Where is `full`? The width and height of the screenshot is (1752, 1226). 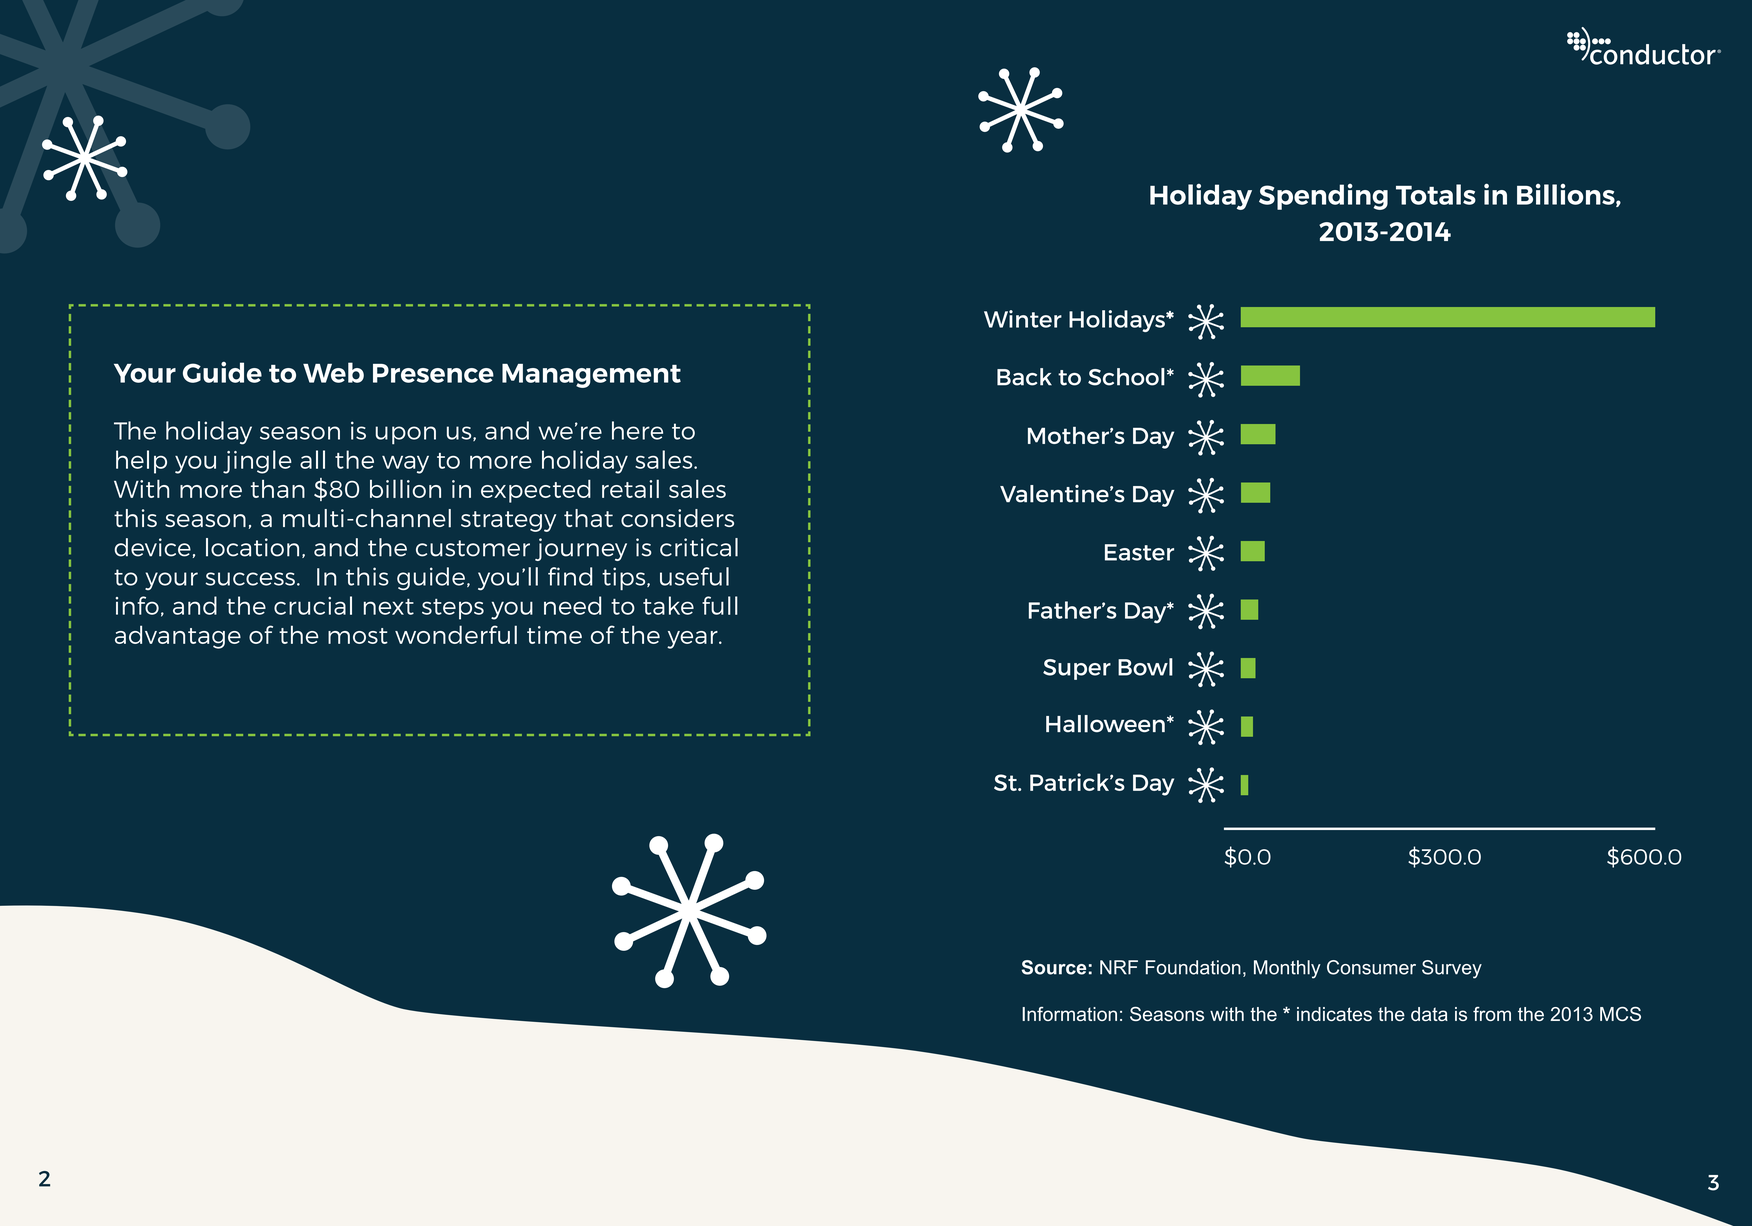
full is located at coordinates (720, 605).
